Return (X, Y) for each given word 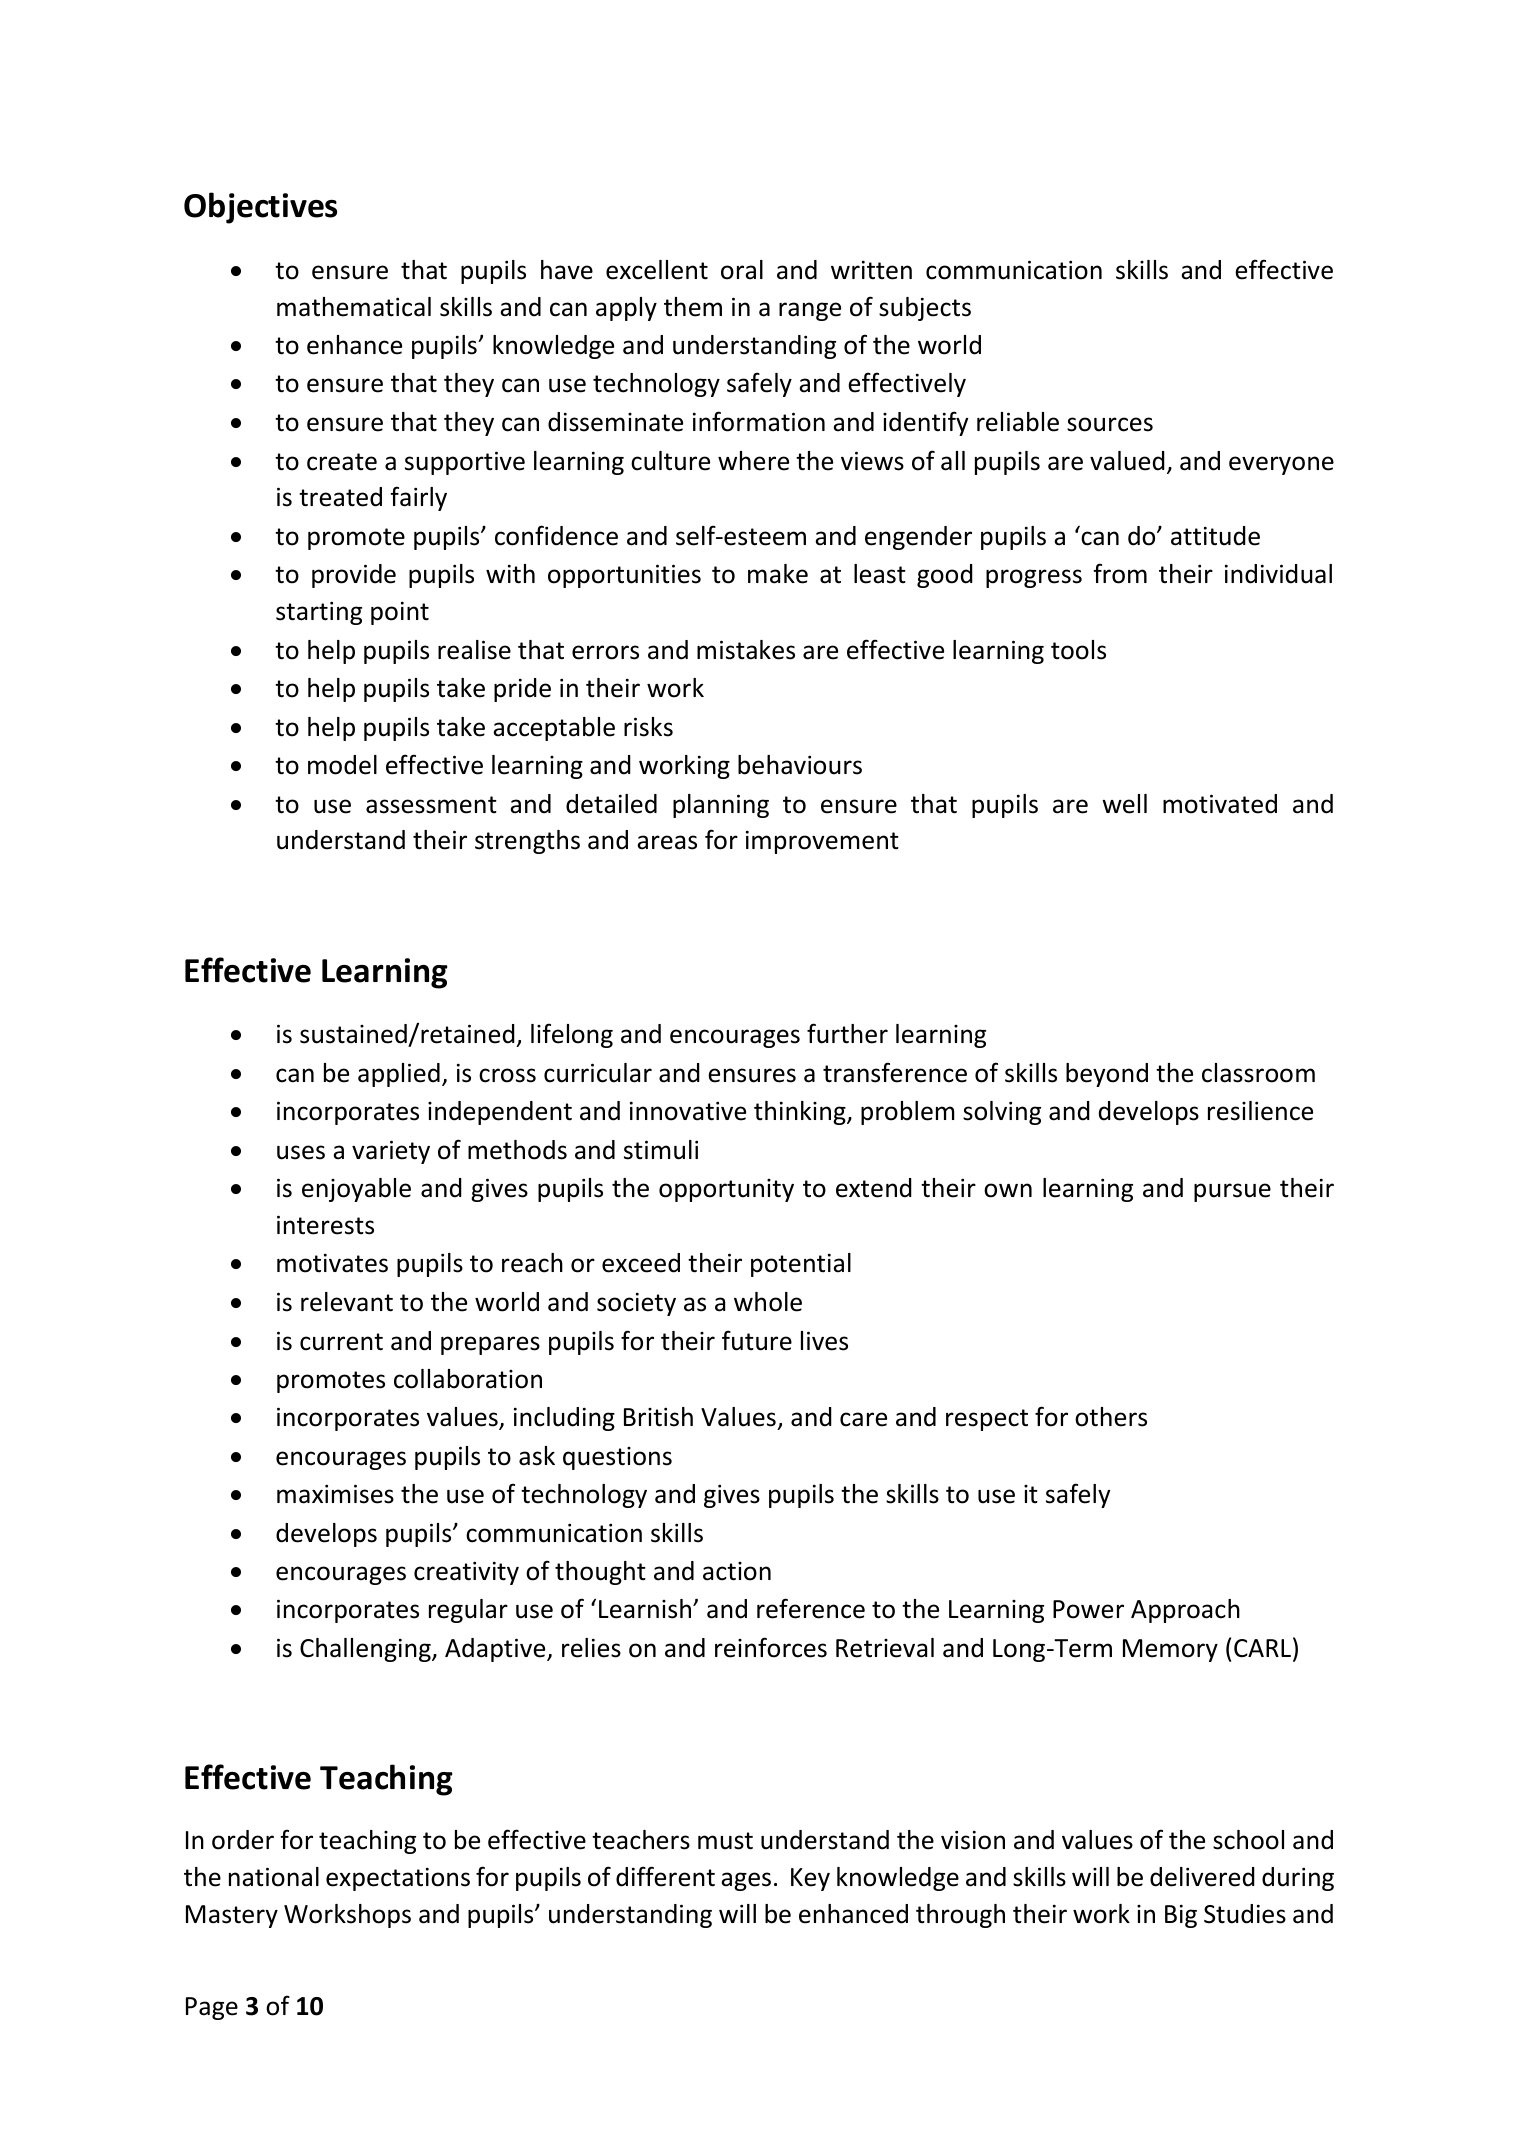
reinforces (771, 1647)
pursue (1232, 1192)
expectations (398, 1879)
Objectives (260, 208)
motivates (332, 1263)
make (778, 574)
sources (1110, 424)
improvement (822, 842)
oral (742, 270)
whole (768, 1302)
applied (399, 1075)
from (1120, 573)
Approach (1185, 1611)
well (1124, 804)
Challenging (366, 1650)
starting (319, 613)
